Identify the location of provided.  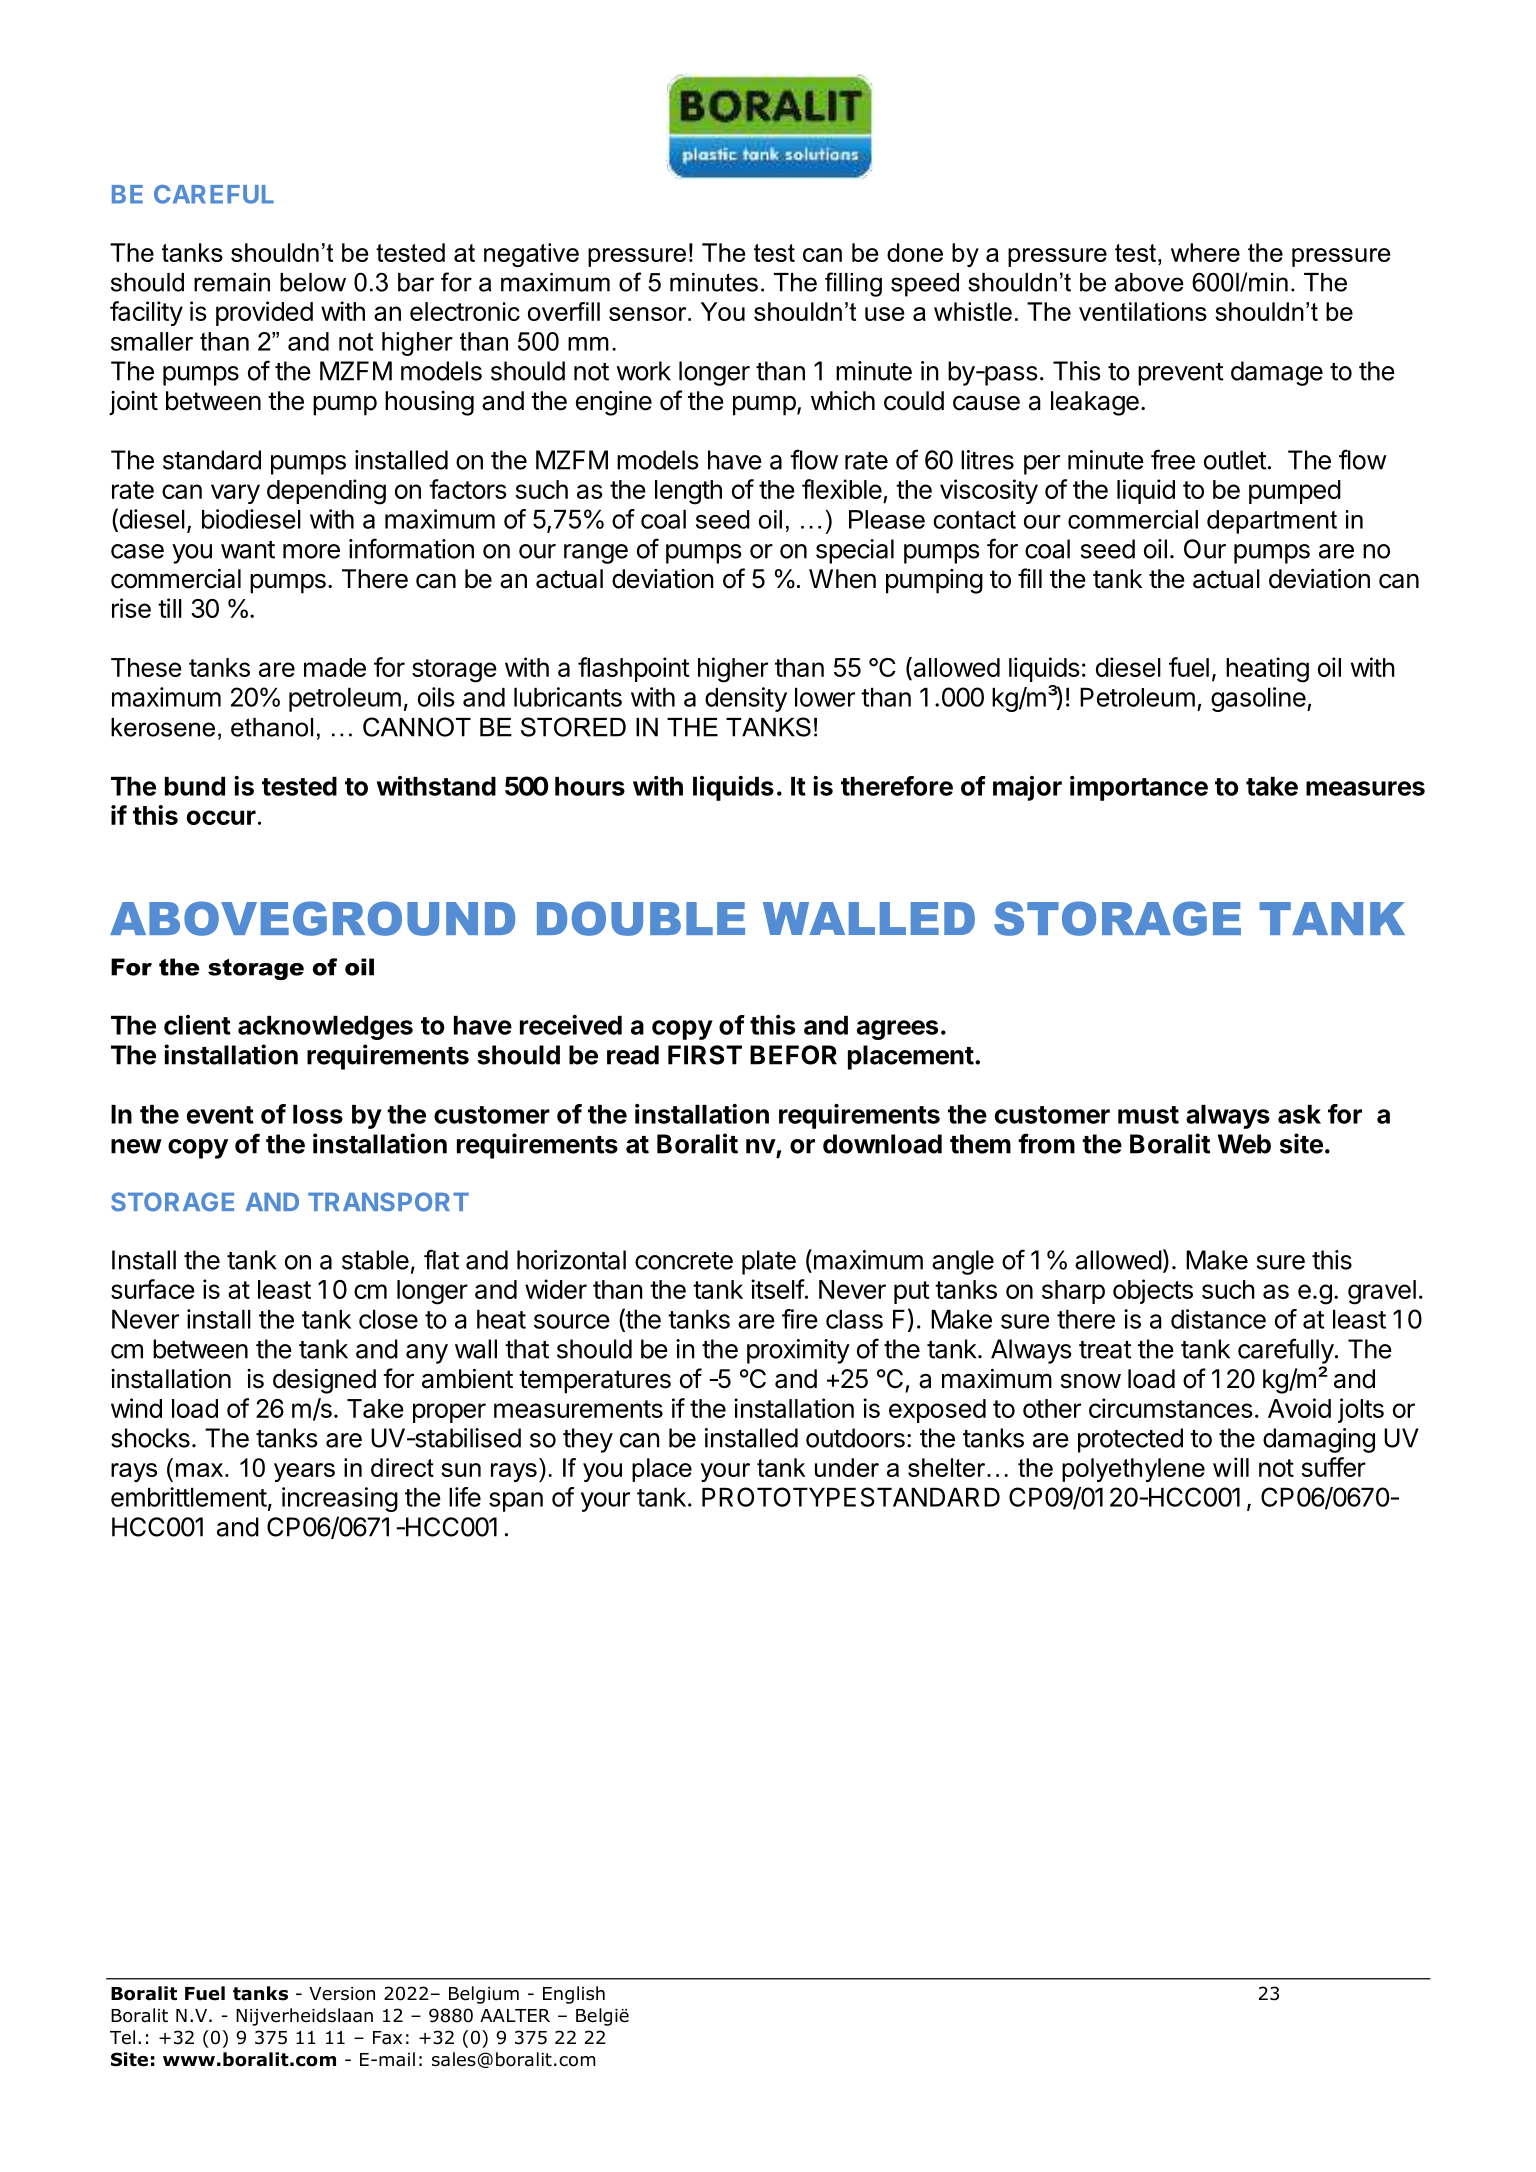
(264, 313).
